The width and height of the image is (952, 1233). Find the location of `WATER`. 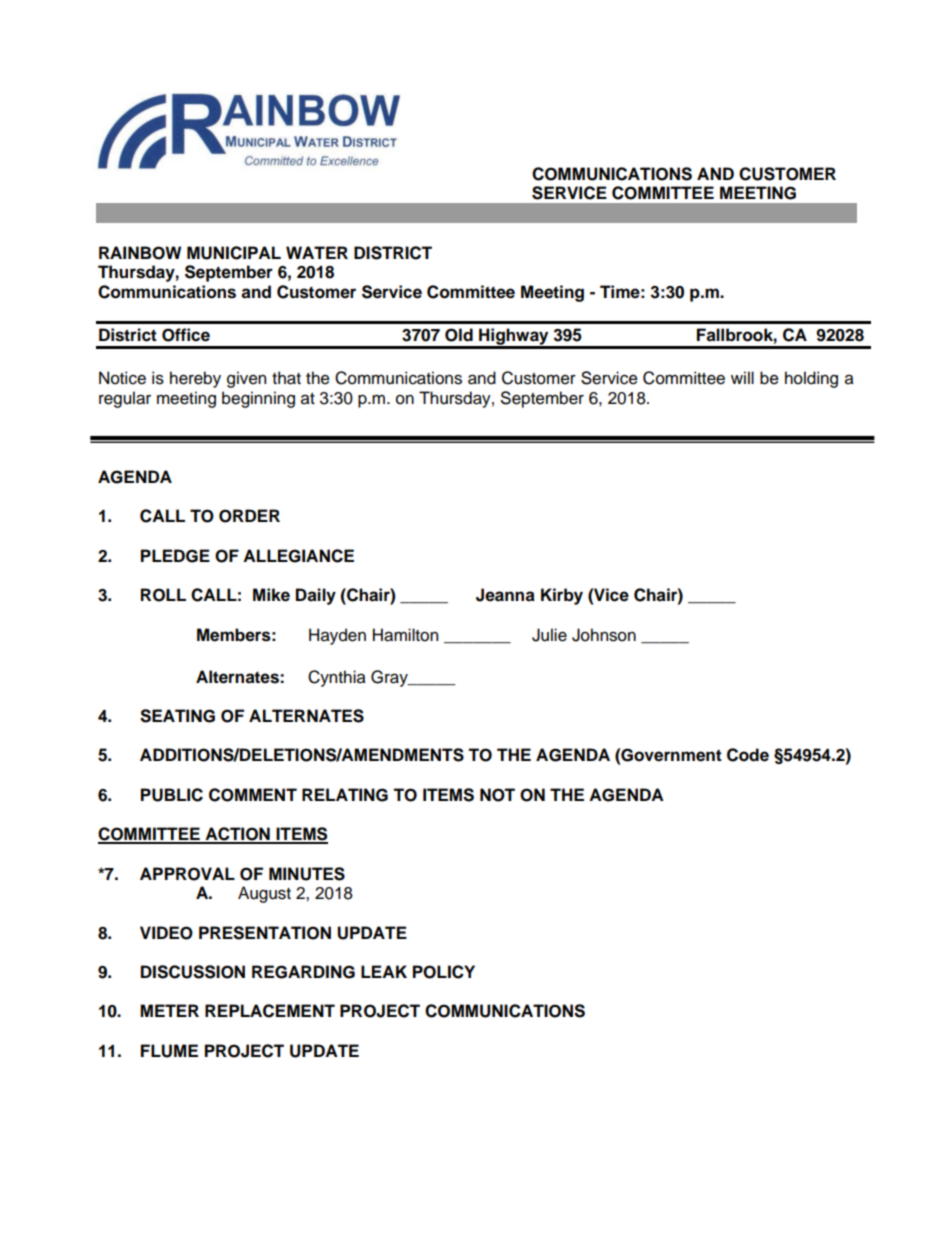

WATER is located at coordinates (317, 252).
